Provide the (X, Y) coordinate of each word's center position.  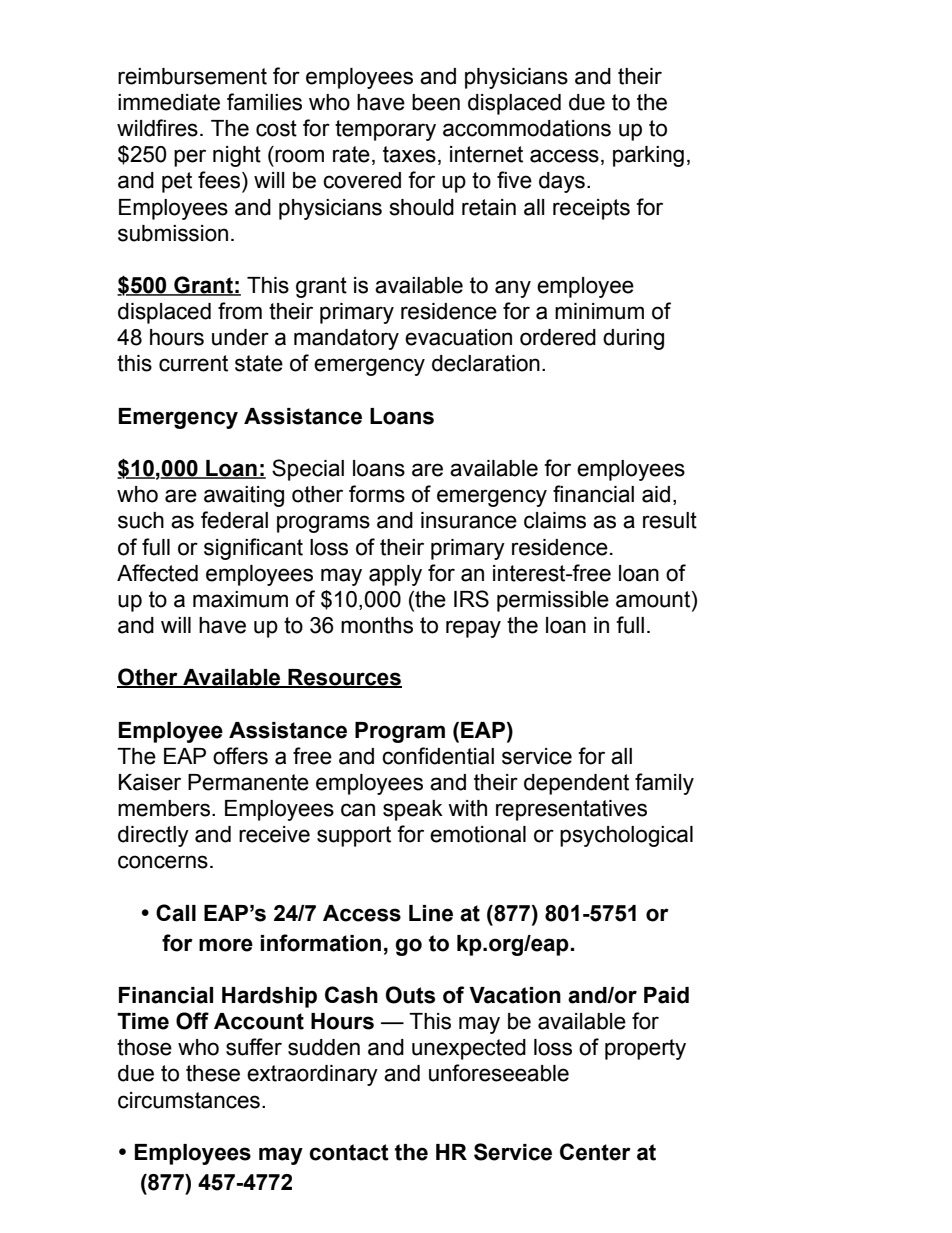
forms (377, 494)
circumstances (189, 1100)
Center (595, 1152)
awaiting (244, 496)
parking (648, 156)
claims (555, 520)
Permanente (248, 782)
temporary (385, 130)
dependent (576, 784)
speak (413, 810)
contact (349, 1152)
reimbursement (192, 76)
